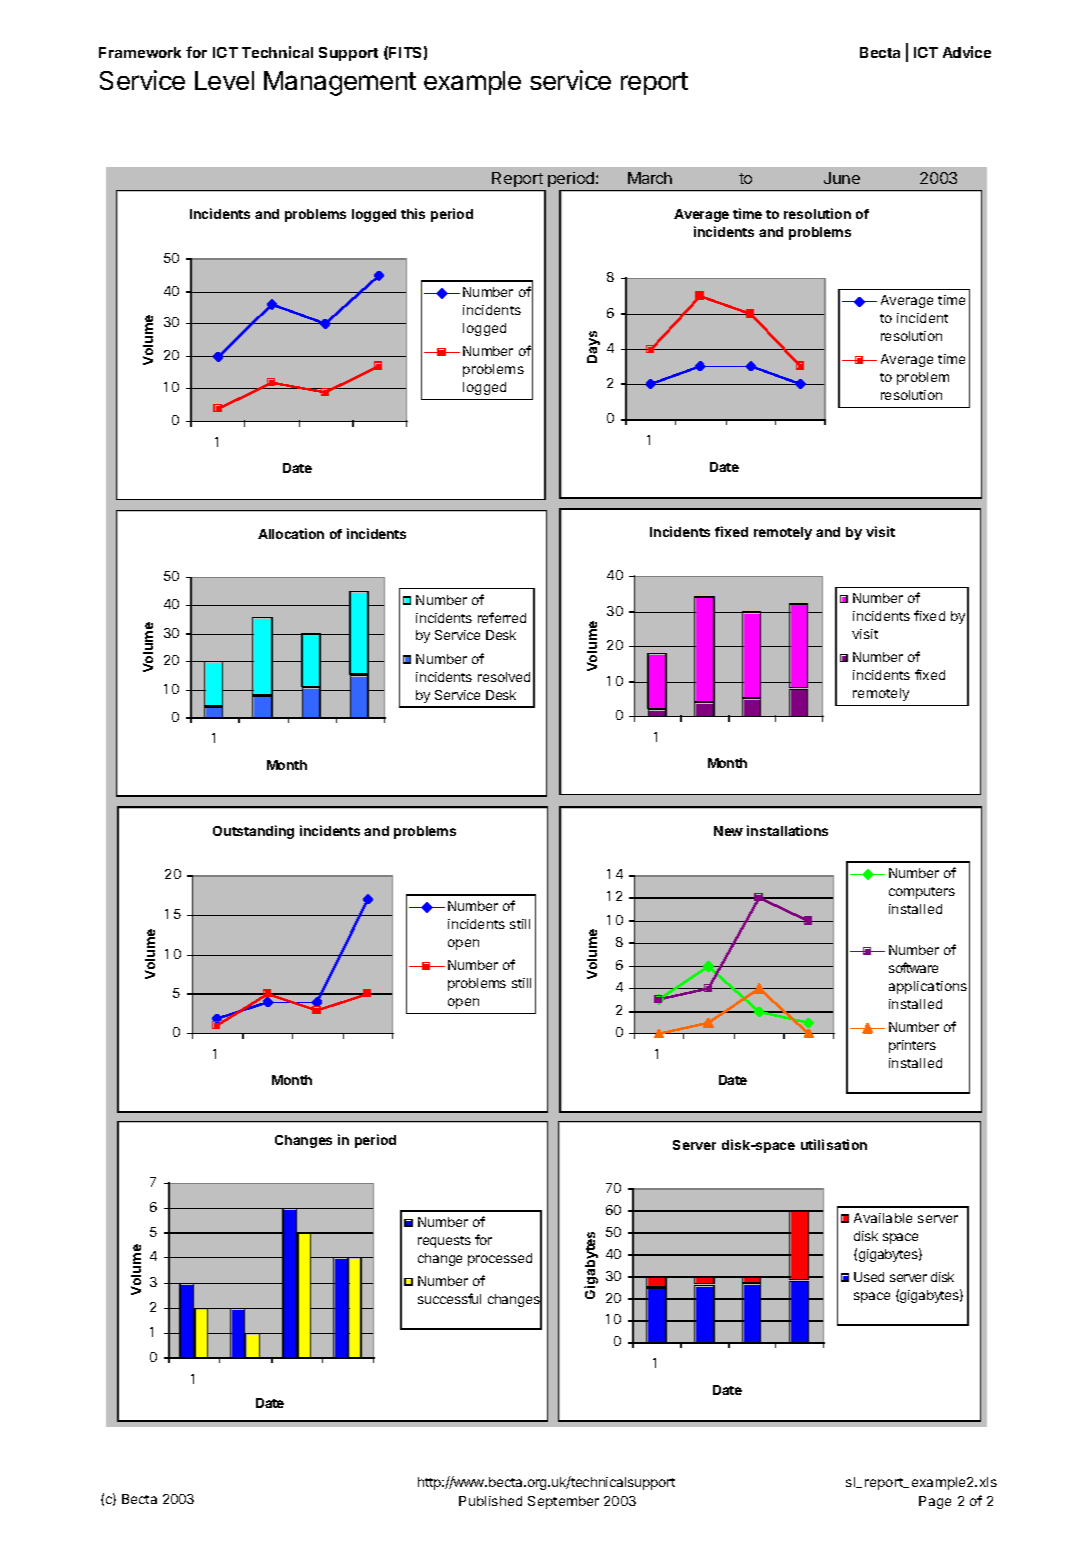  Describe the element at coordinates (502, 617) in the image. I see `referred` at that location.
